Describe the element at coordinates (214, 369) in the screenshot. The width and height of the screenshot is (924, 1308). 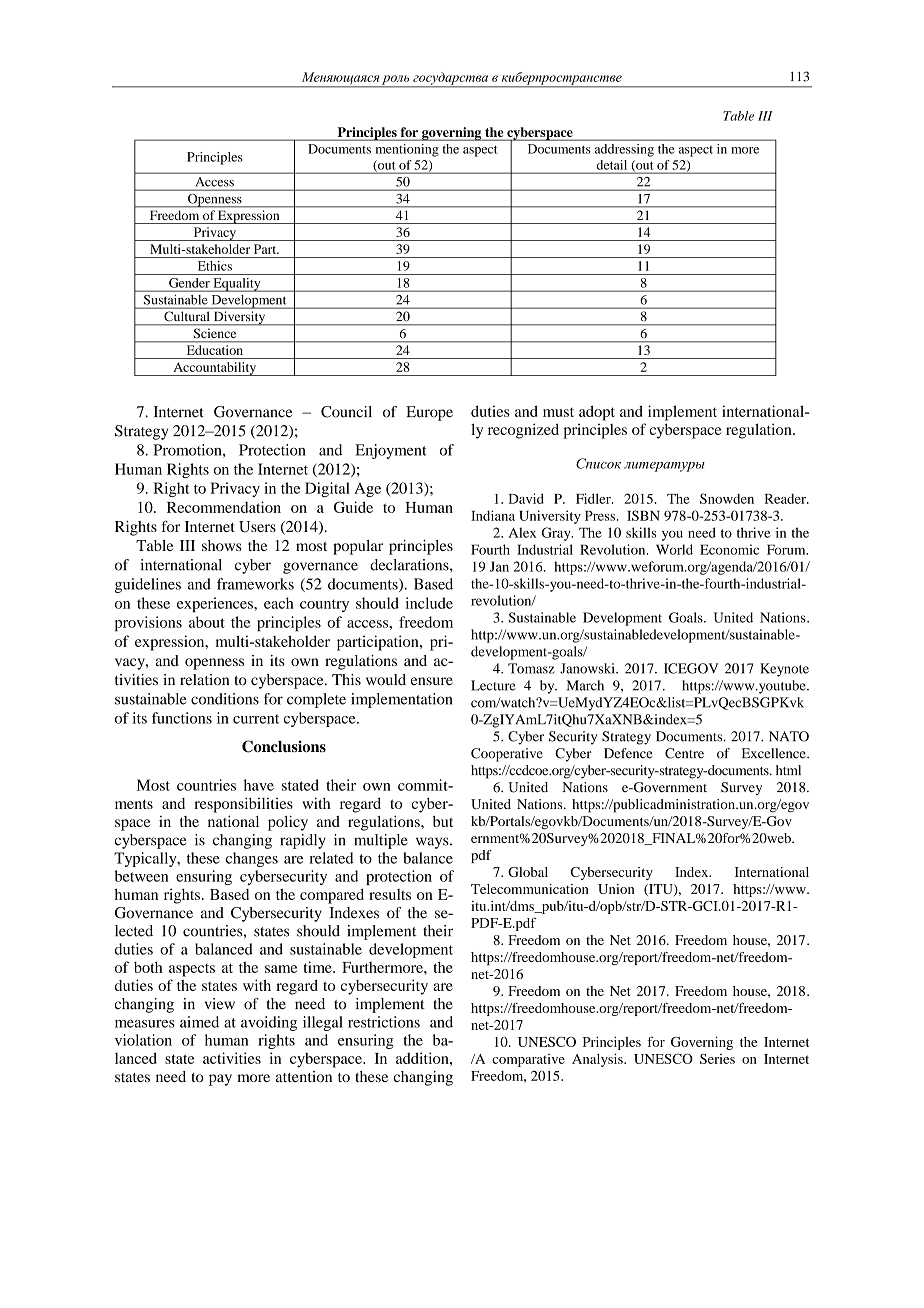
I see `Accountability` at that location.
